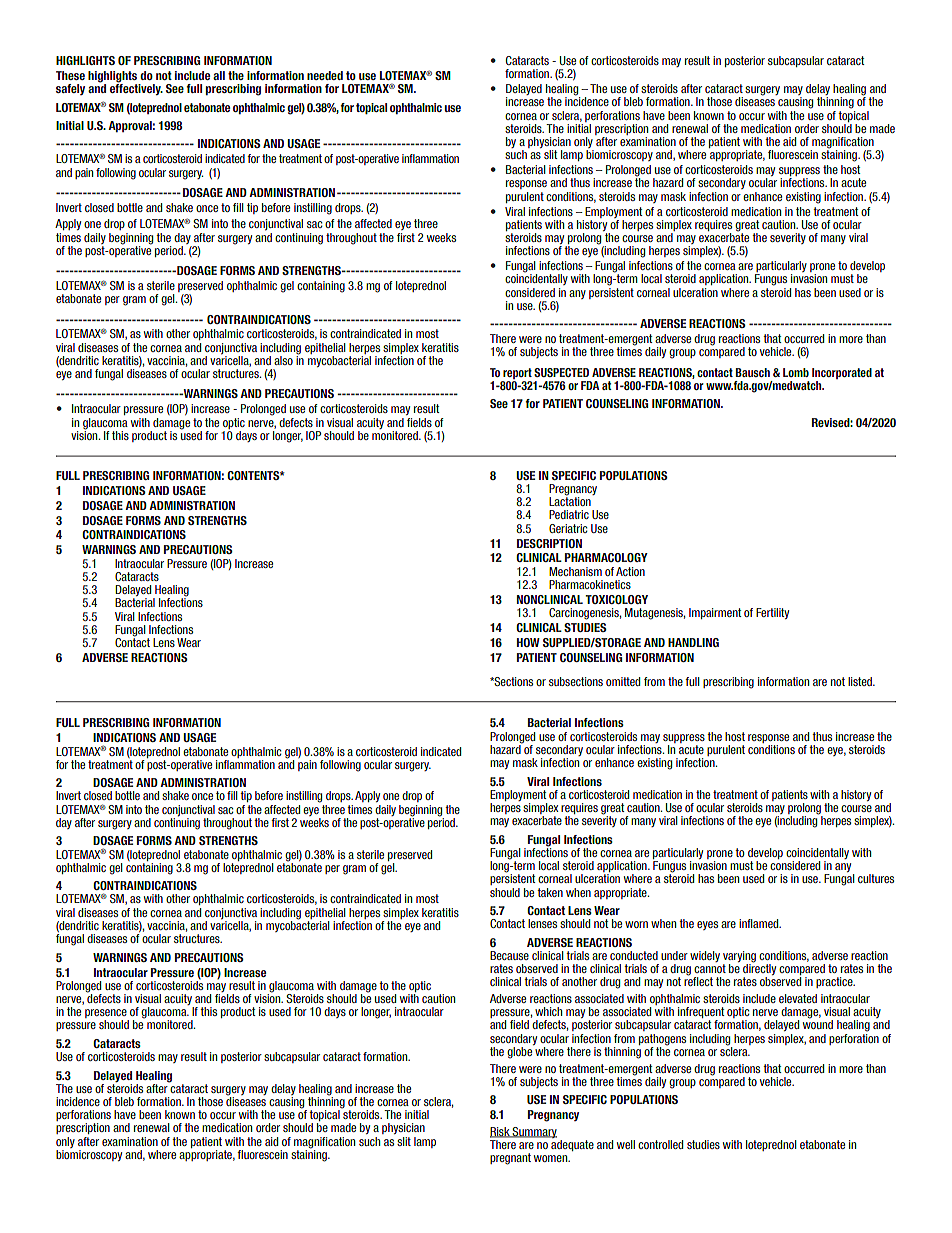 The image size is (952, 1233). What do you see at coordinates (501, 1132) in the screenshot?
I see `Risk` at bounding box center [501, 1132].
